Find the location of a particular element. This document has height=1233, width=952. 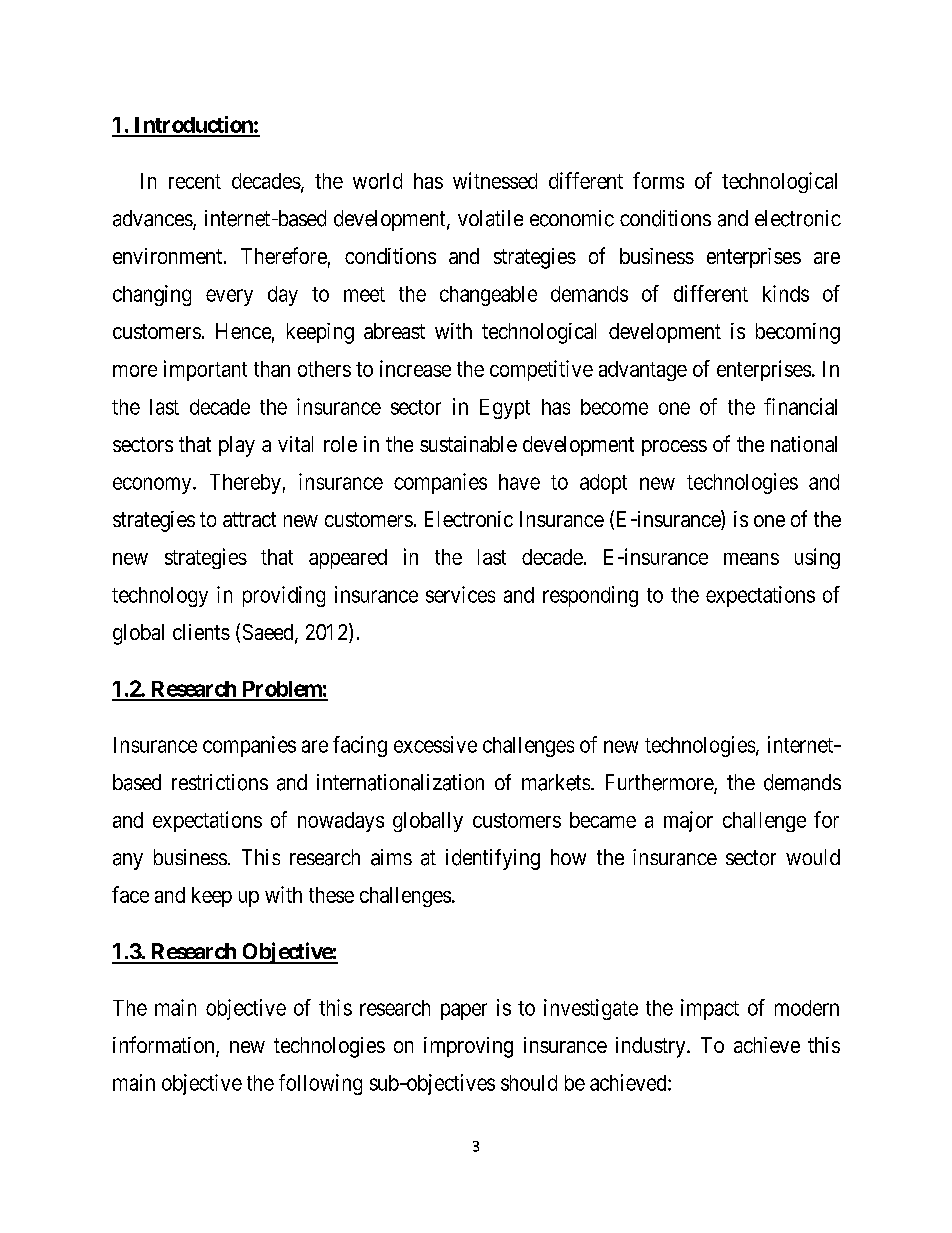

services is located at coordinates (460, 594).
